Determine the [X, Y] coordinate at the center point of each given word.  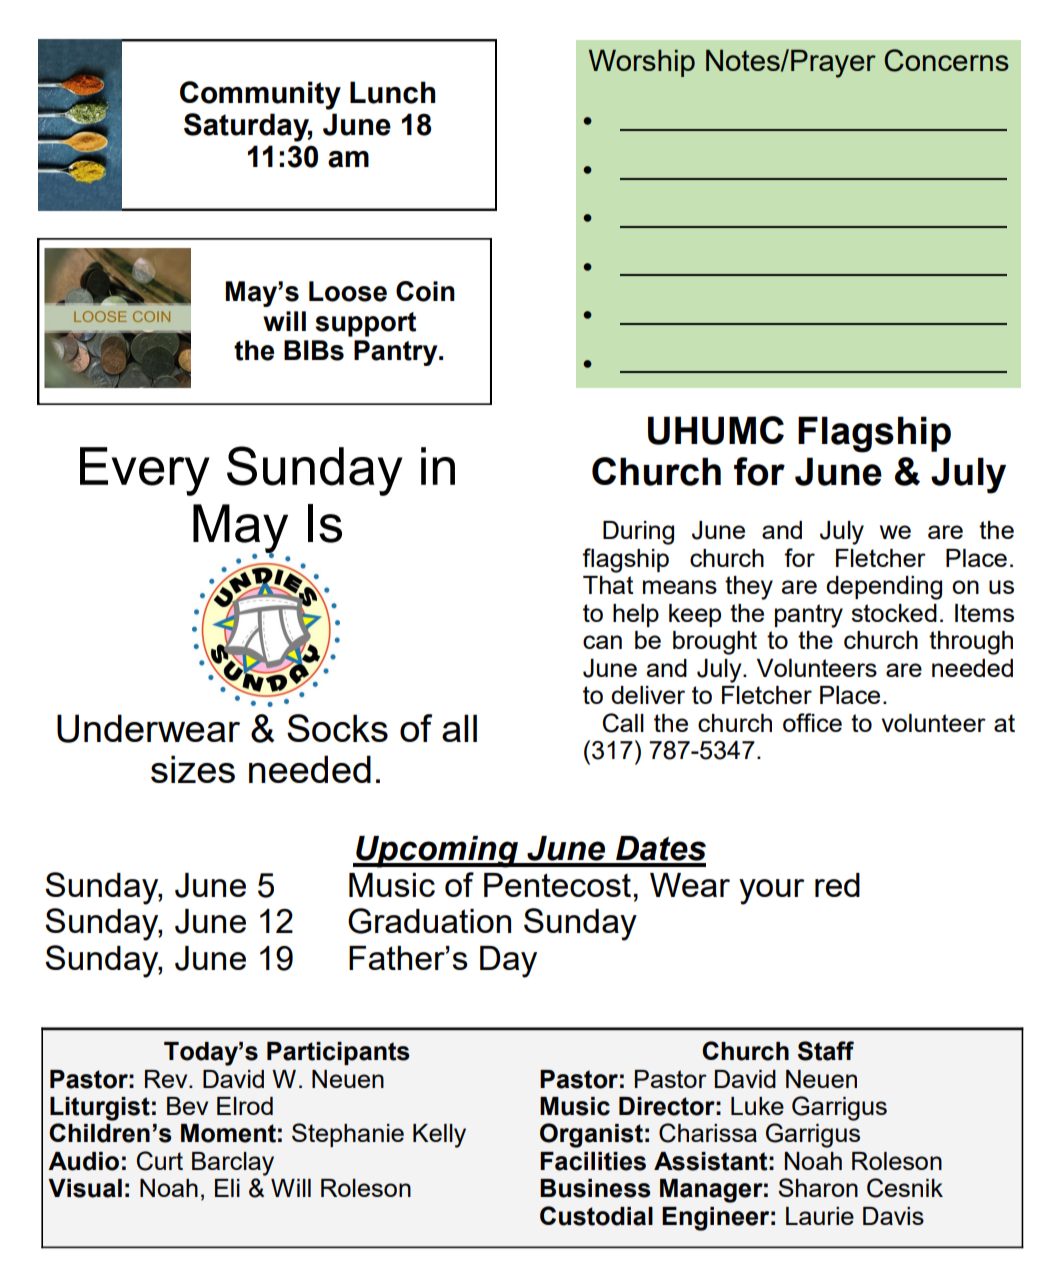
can [602, 642]
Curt [160, 1161]
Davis [893, 1216]
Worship [642, 63]
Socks [337, 728]
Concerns [946, 60]
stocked [894, 613]
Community [260, 95]
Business [595, 1188]
